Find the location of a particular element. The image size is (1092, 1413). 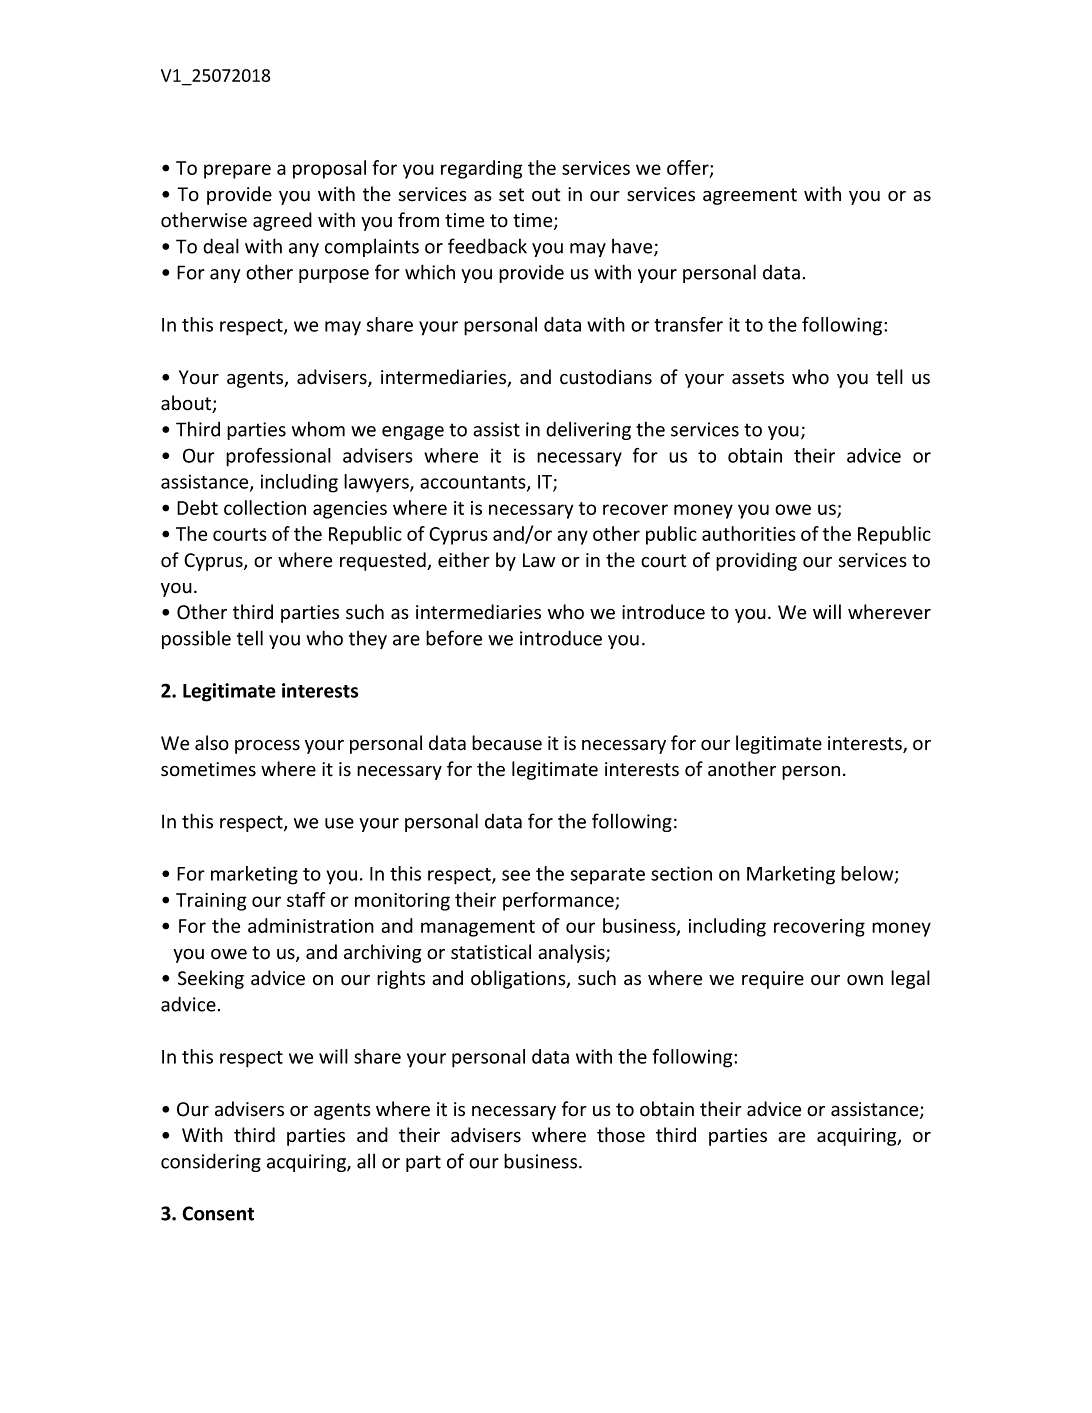

agreed is located at coordinates (282, 221).
